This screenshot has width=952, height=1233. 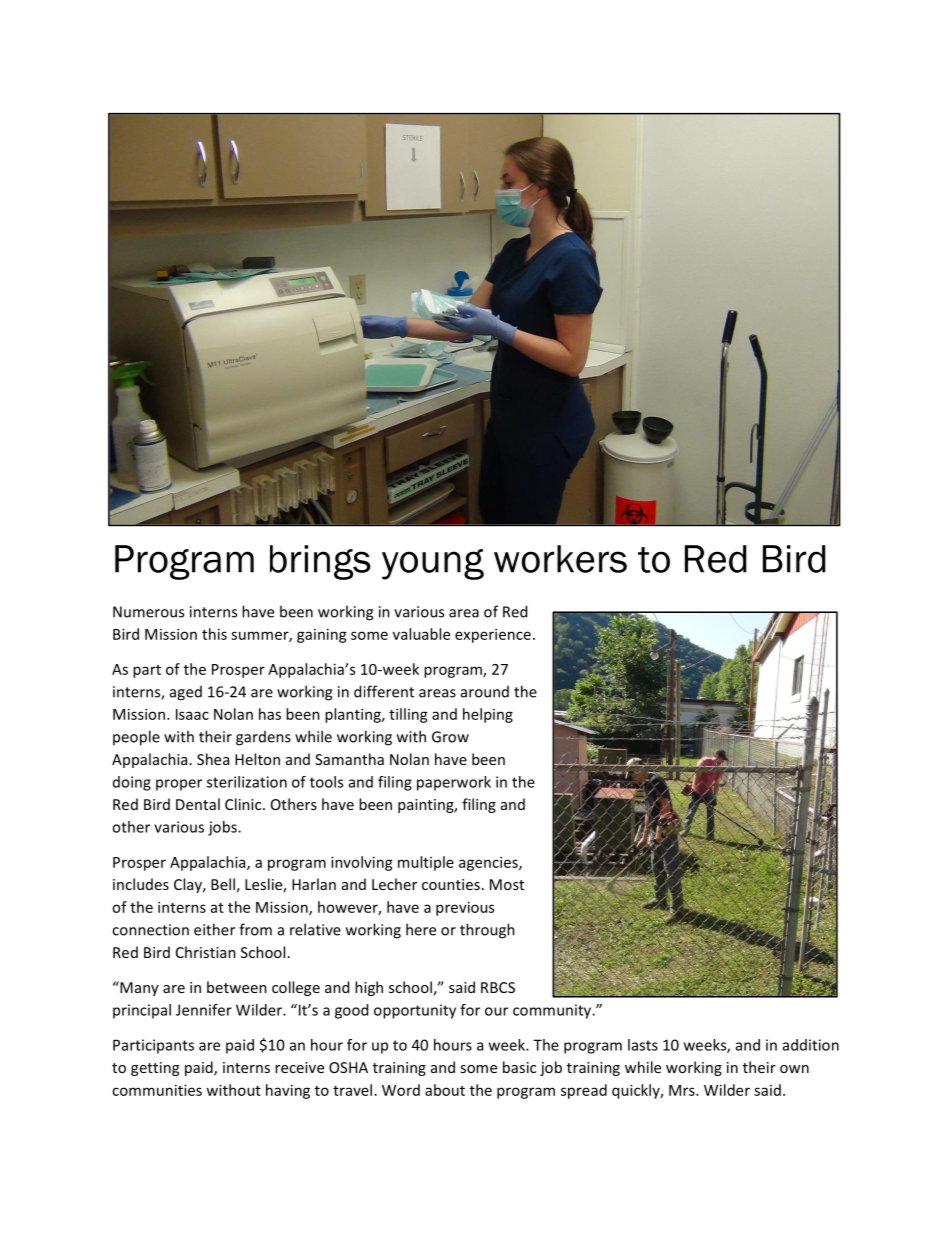 I want to click on Christian, so click(x=206, y=952).
